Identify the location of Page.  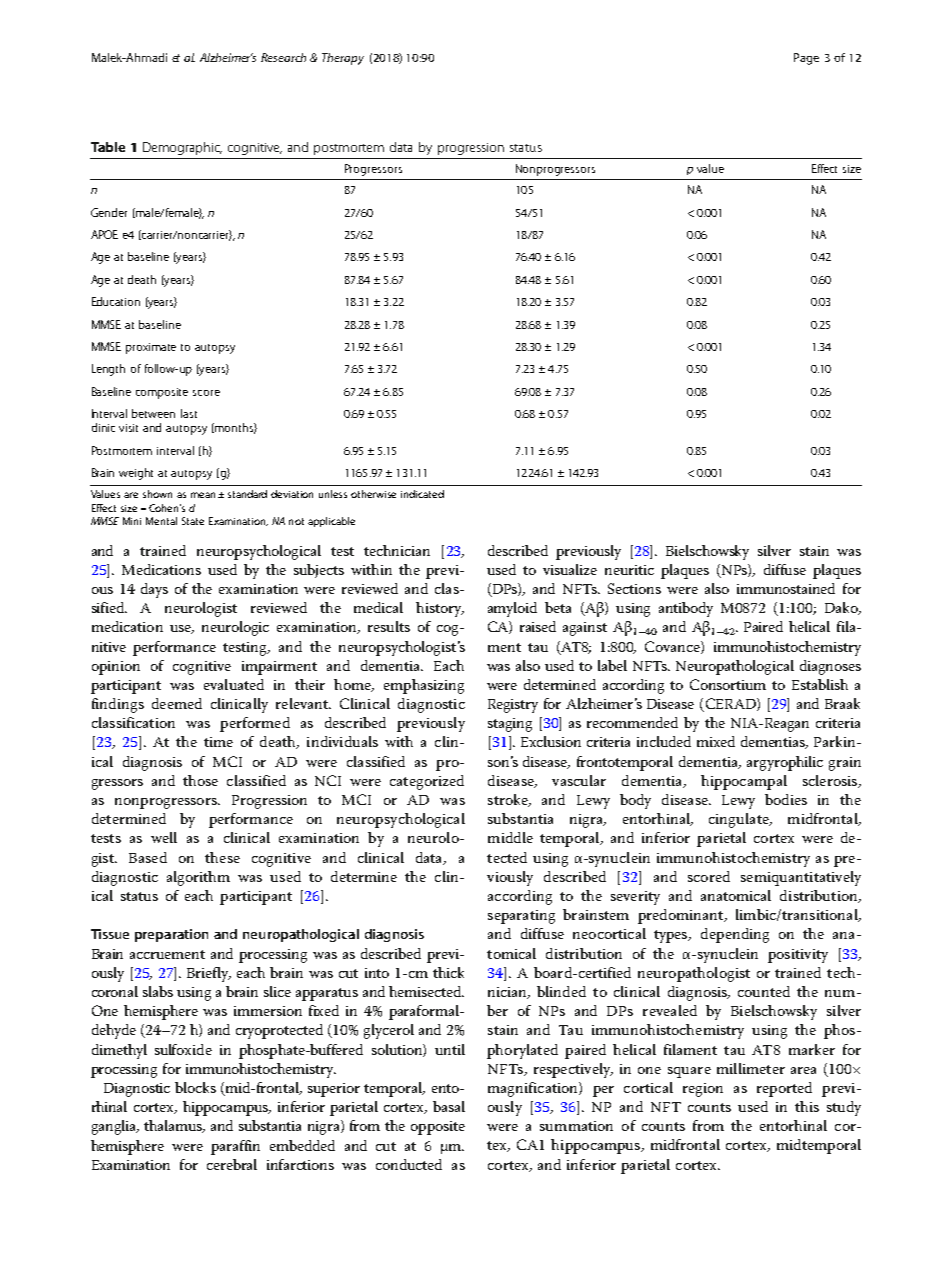
(806, 59).
